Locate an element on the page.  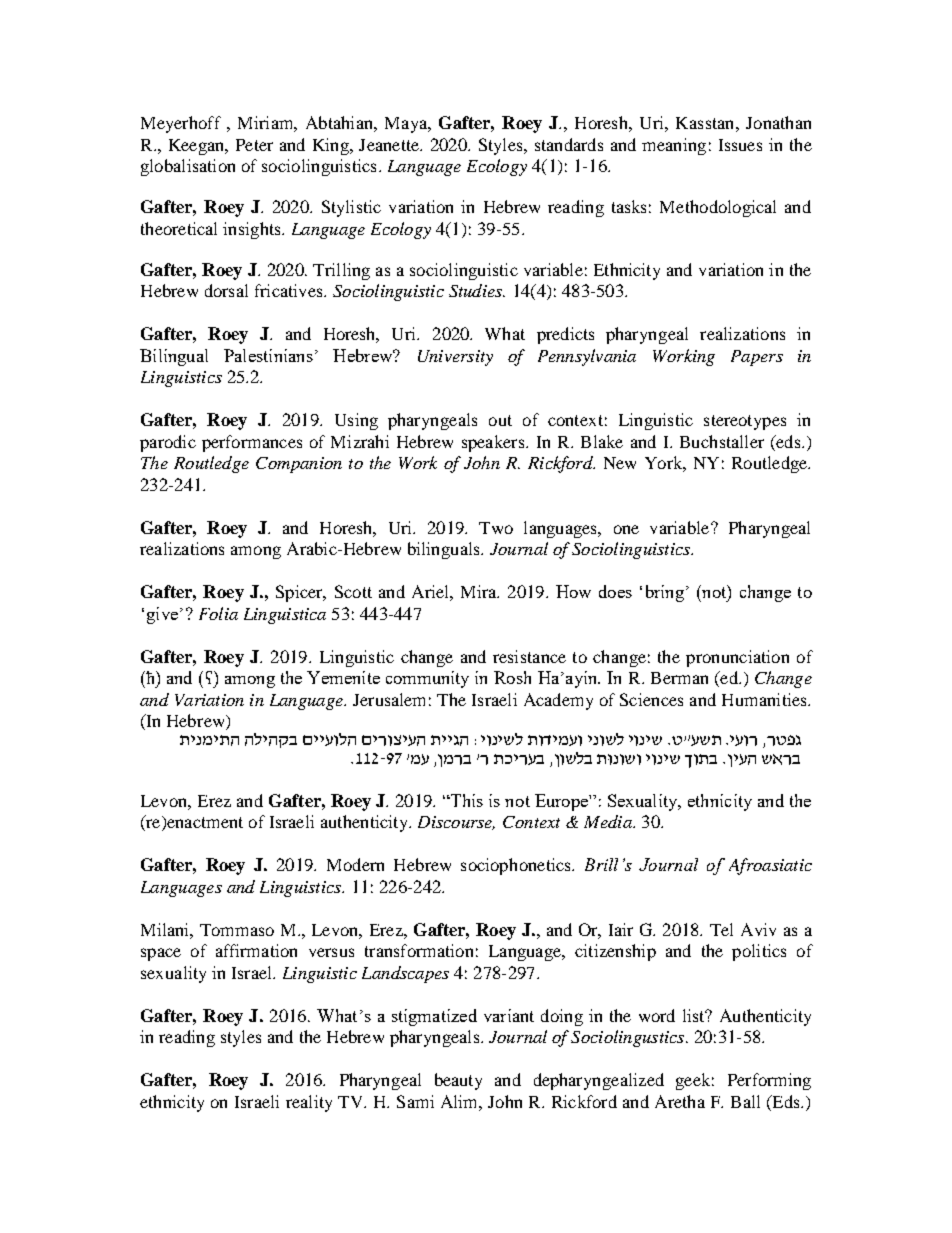
performances is located at coordinates (252, 443).
